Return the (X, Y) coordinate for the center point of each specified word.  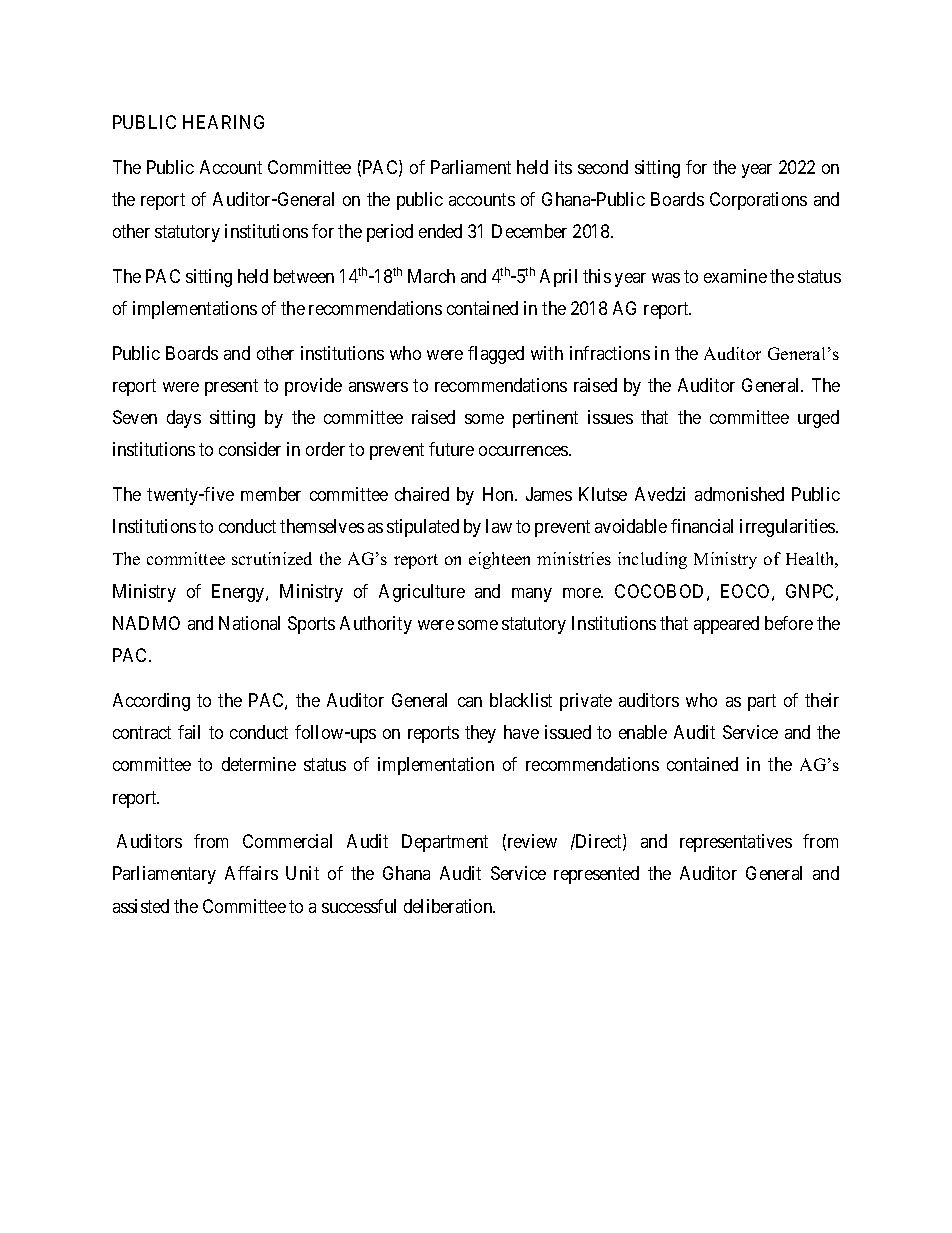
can (470, 702)
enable (643, 732)
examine (735, 276)
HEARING (223, 122)
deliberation (449, 906)
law (499, 526)
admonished (739, 494)
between (304, 276)
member (271, 494)
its (563, 167)
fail (189, 732)
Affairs (251, 873)
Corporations (758, 201)
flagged (496, 355)
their (822, 700)
